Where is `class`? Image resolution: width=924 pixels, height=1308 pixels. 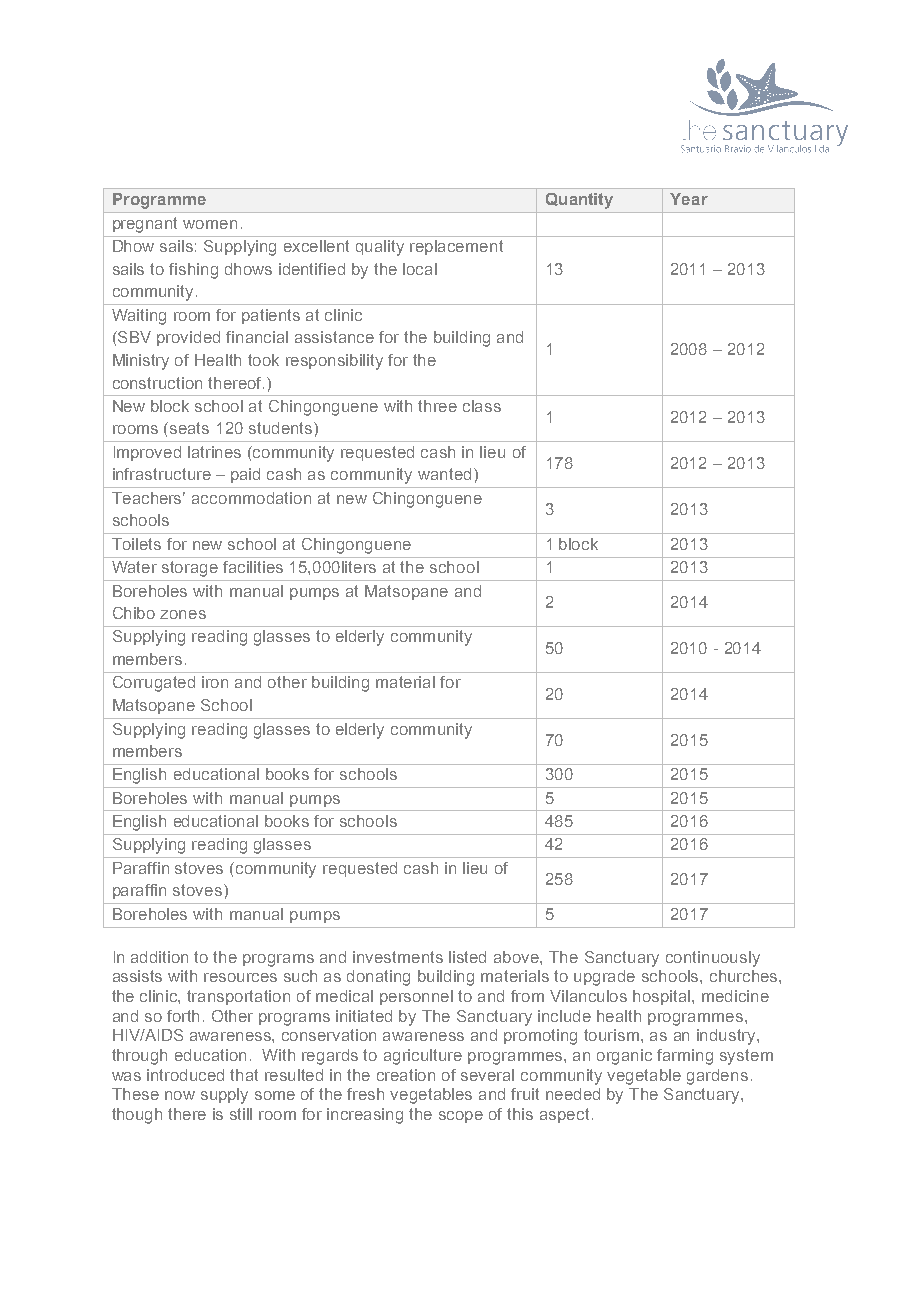 class is located at coordinates (482, 406).
